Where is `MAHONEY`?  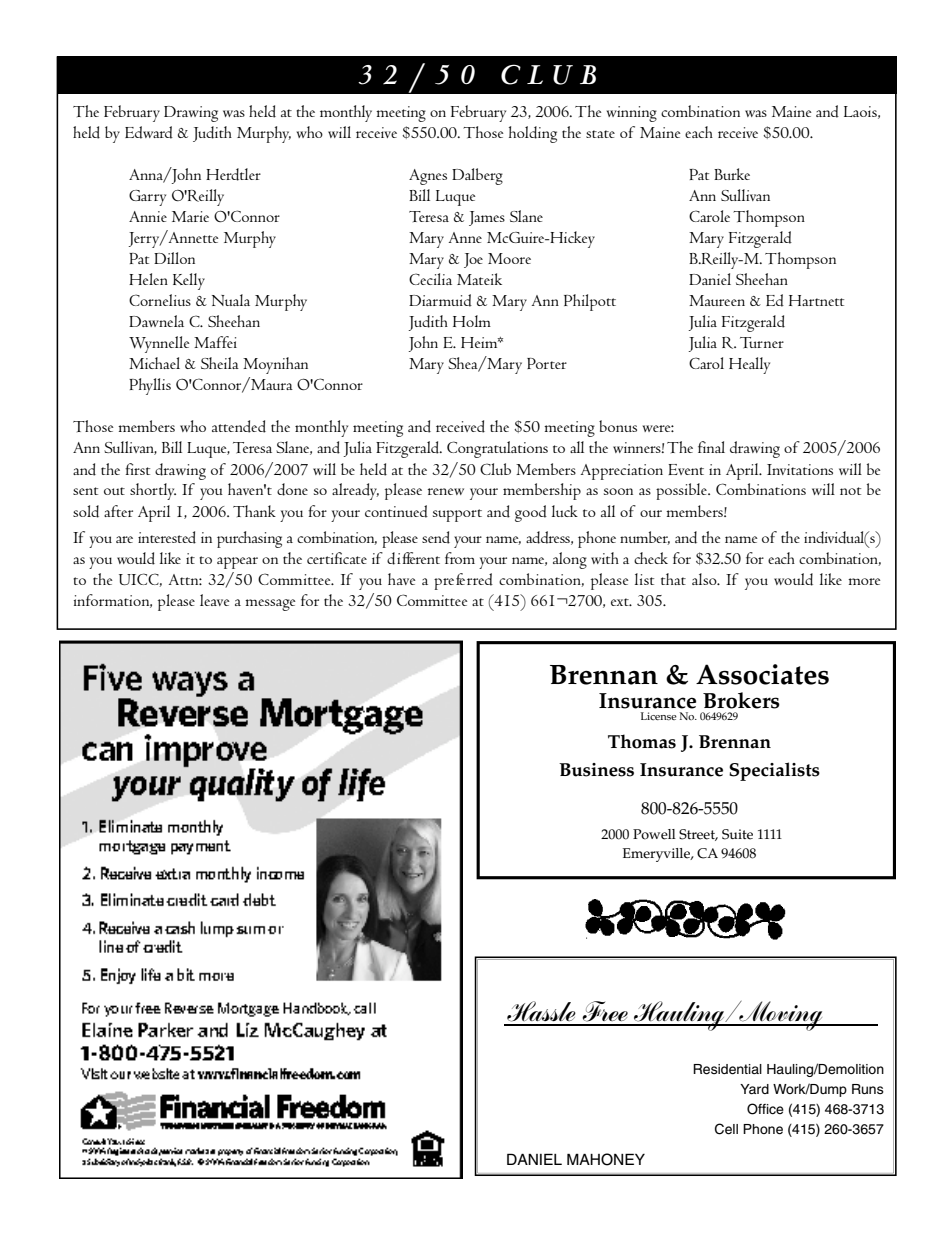 MAHONEY is located at coordinates (606, 1159).
